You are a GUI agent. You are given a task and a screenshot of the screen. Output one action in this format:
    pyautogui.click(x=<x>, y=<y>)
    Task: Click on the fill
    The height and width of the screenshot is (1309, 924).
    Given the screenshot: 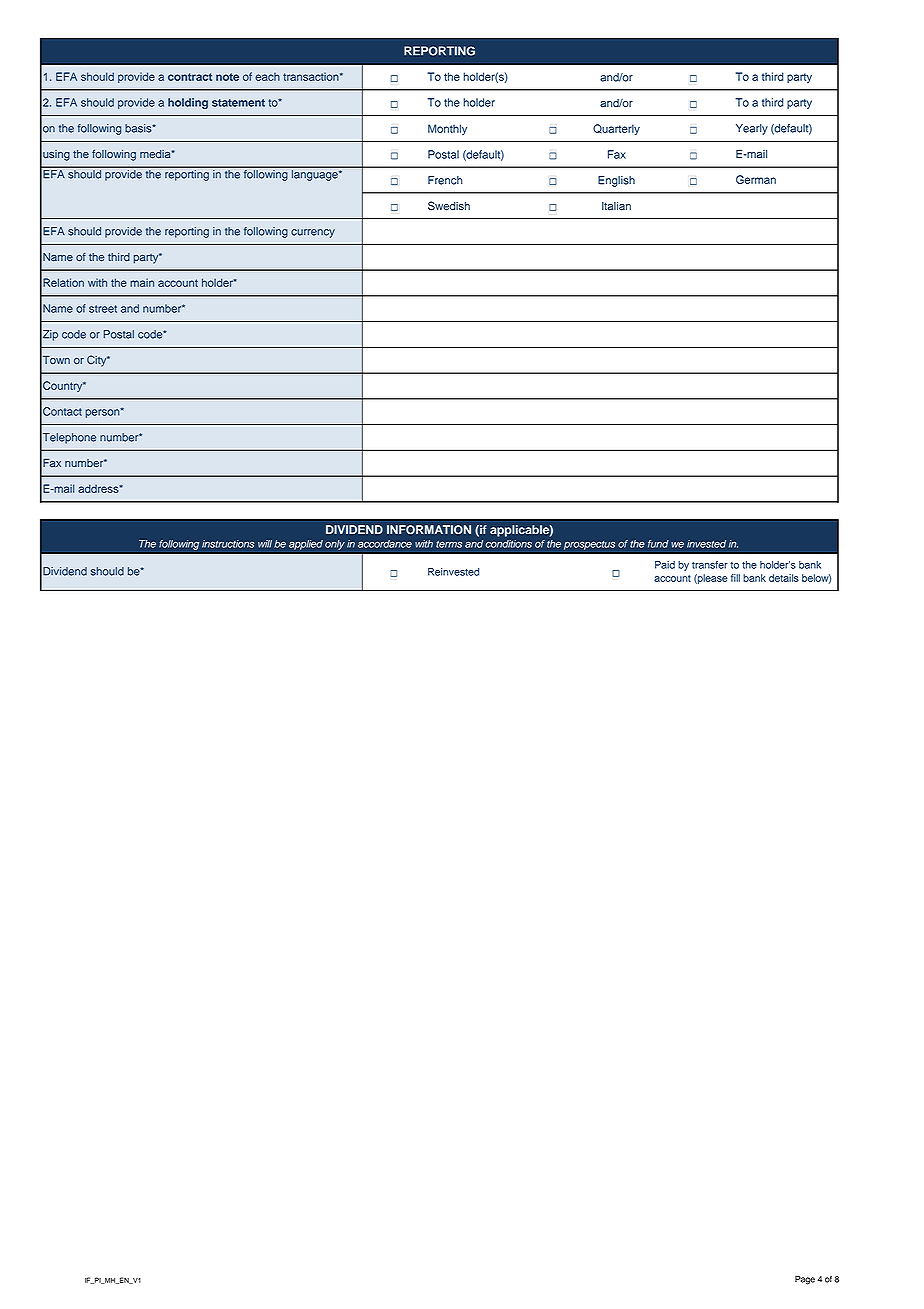 What is the action you would take?
    pyautogui.click(x=735, y=578)
